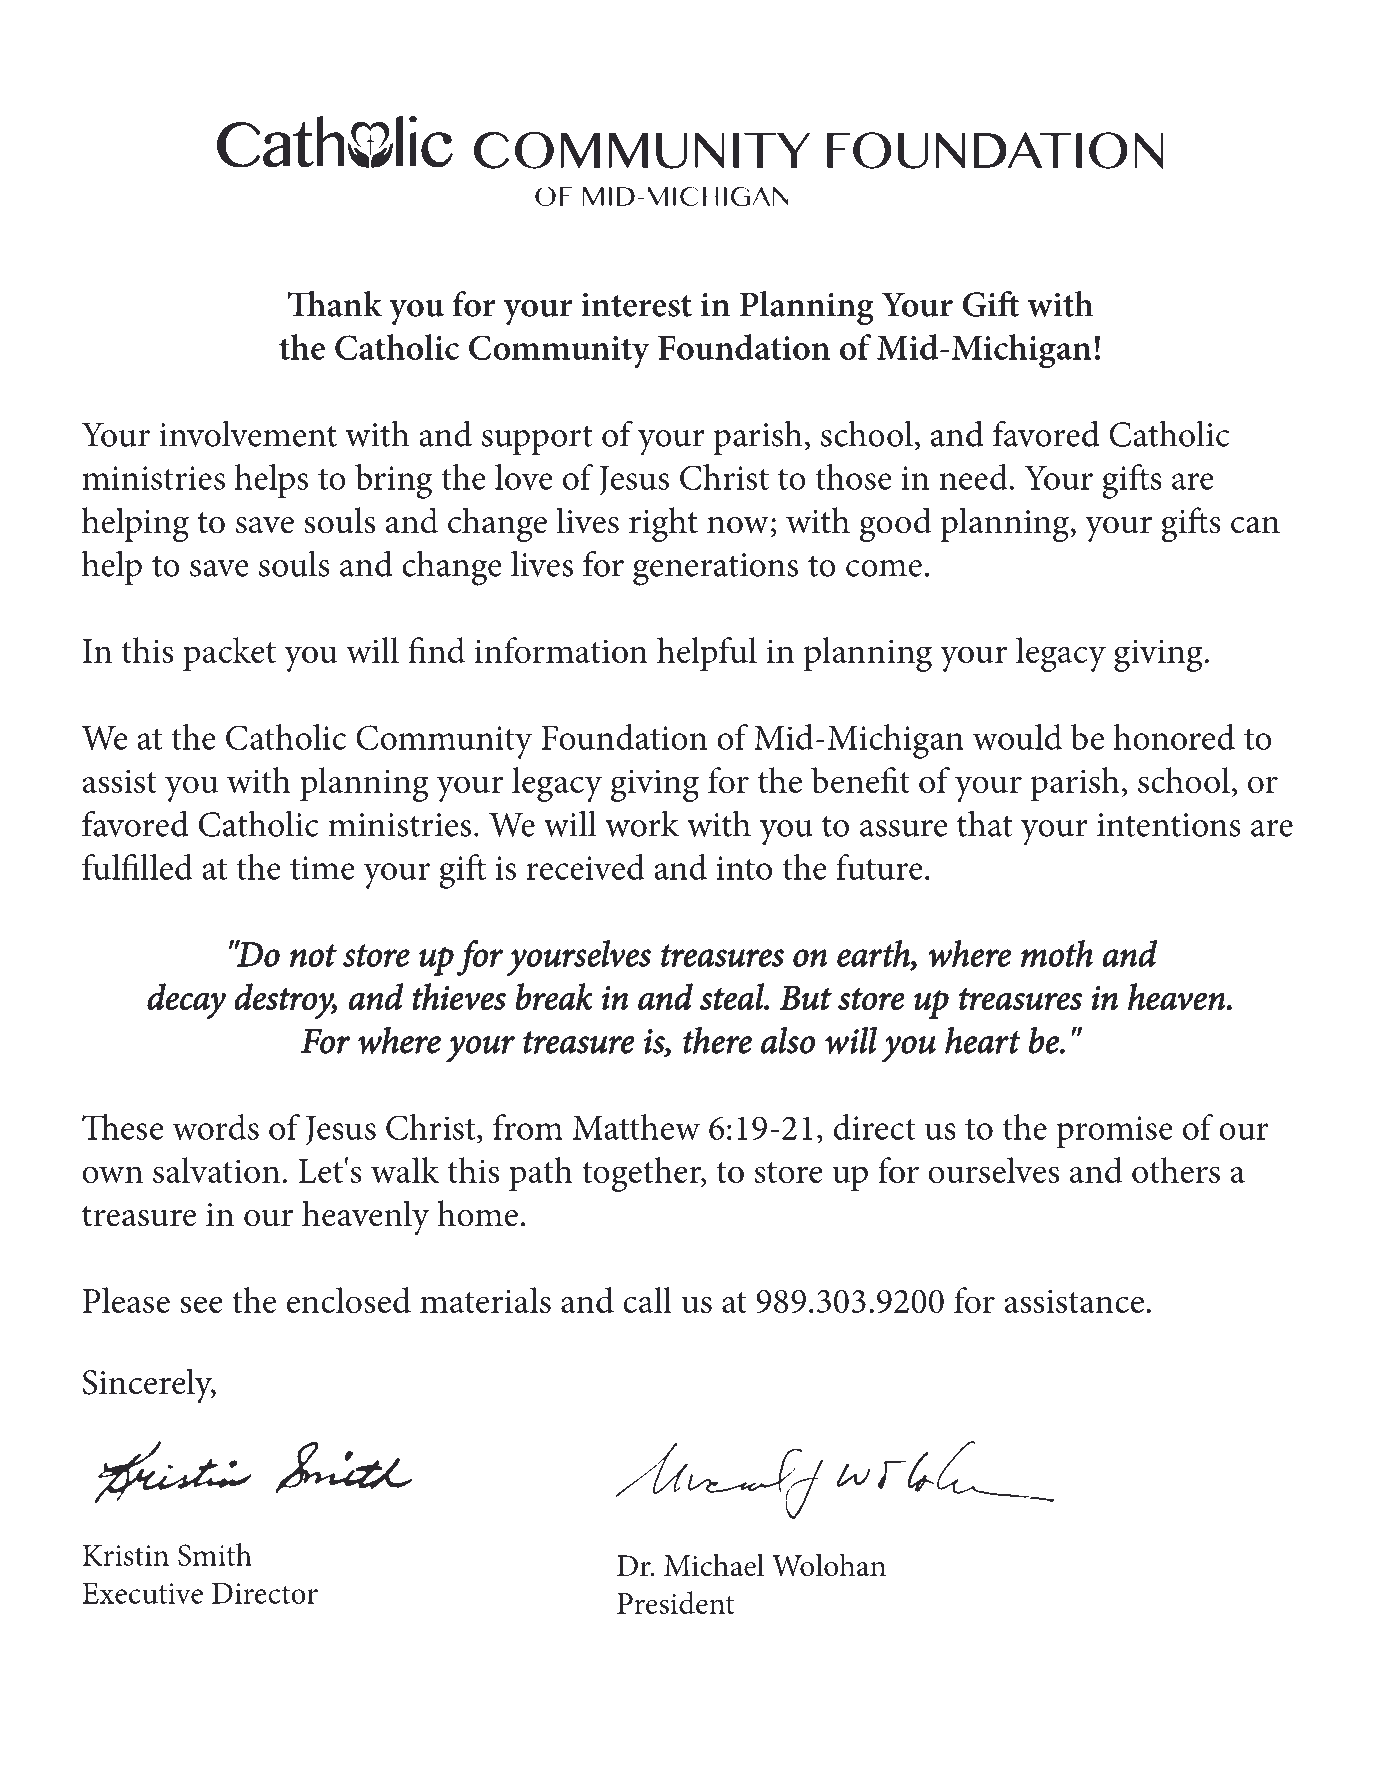  Describe the element at coordinates (676, 1602) in the screenshot. I see `President` at that location.
